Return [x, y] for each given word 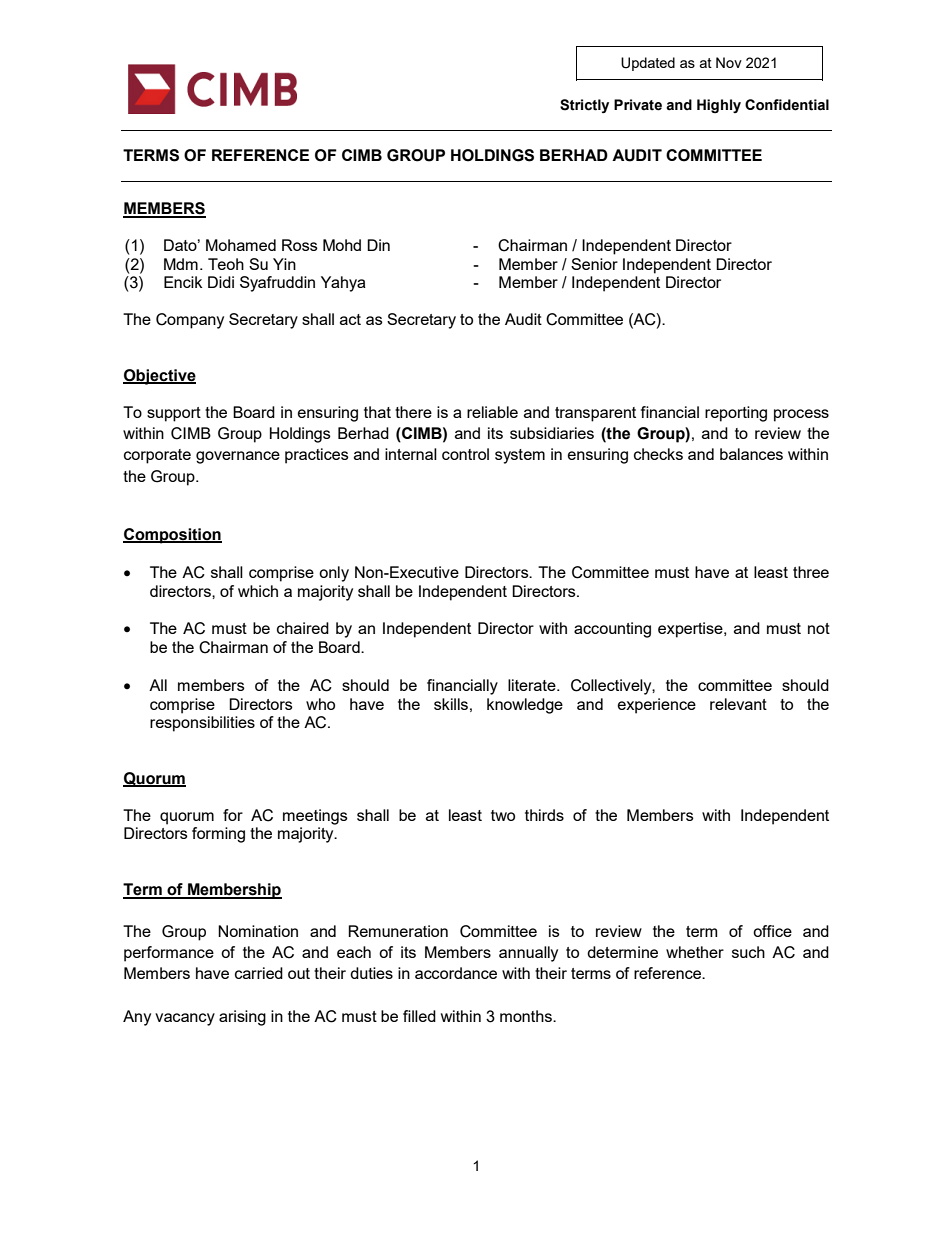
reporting [736, 414]
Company [190, 321]
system [520, 456]
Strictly [584, 106]
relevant [738, 704]
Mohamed [241, 245]
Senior [594, 264]
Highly [719, 106]
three [811, 572]
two [503, 815]
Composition [172, 536]
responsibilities [202, 724]
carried [259, 973]
